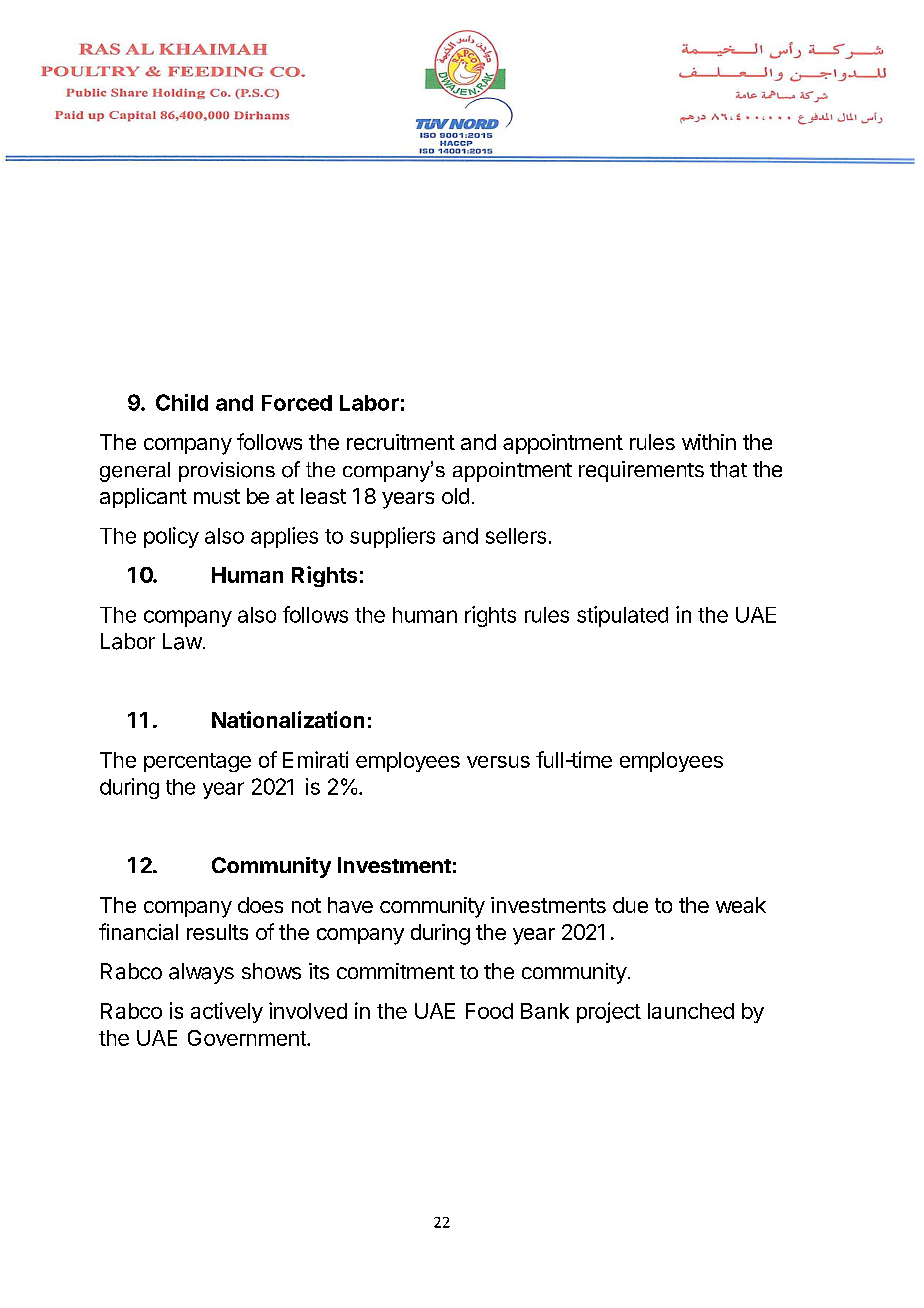  What do you see at coordinates (401, 442) in the page?
I see `recruitment` at bounding box center [401, 442].
